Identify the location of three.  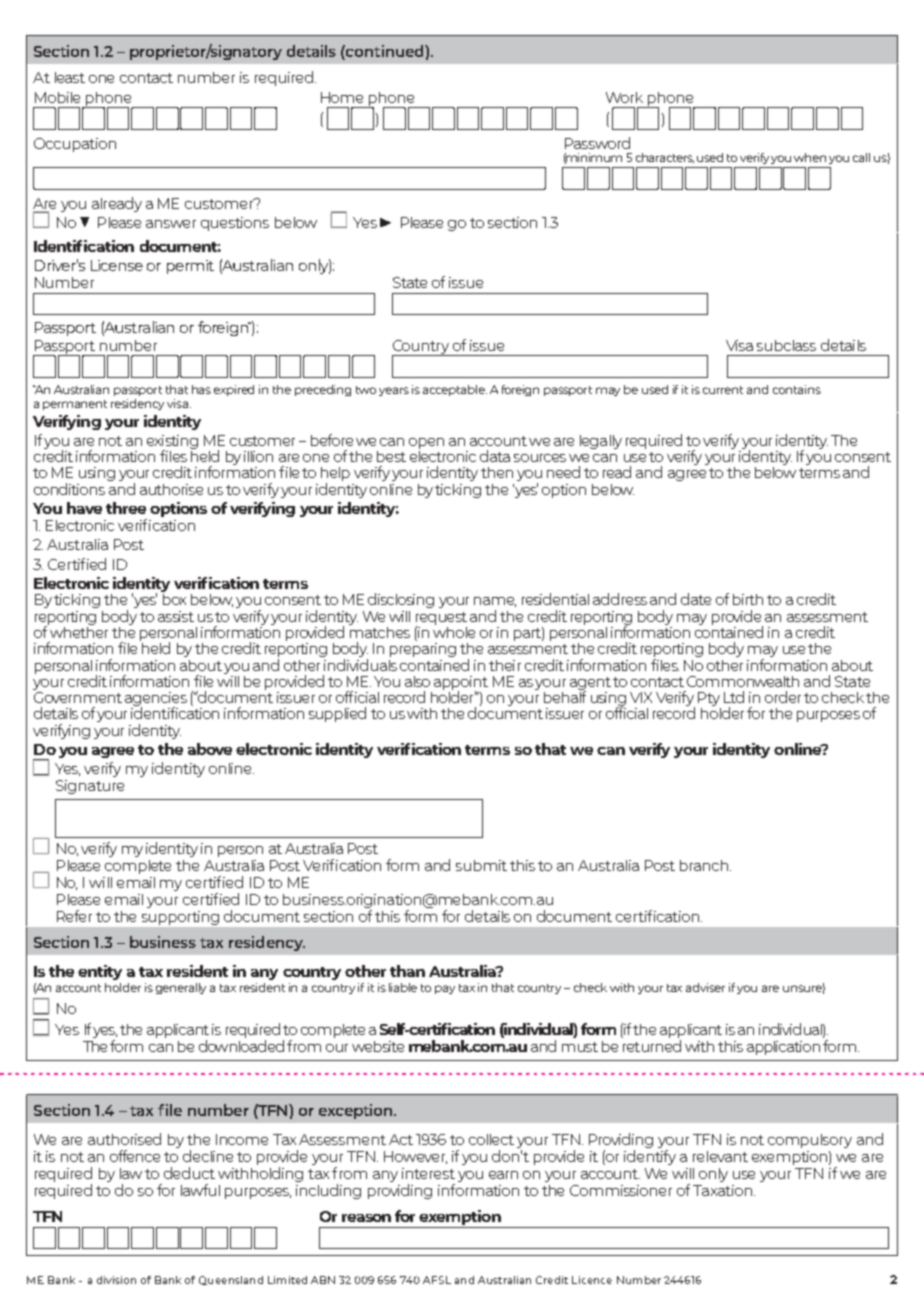
(126, 508).
